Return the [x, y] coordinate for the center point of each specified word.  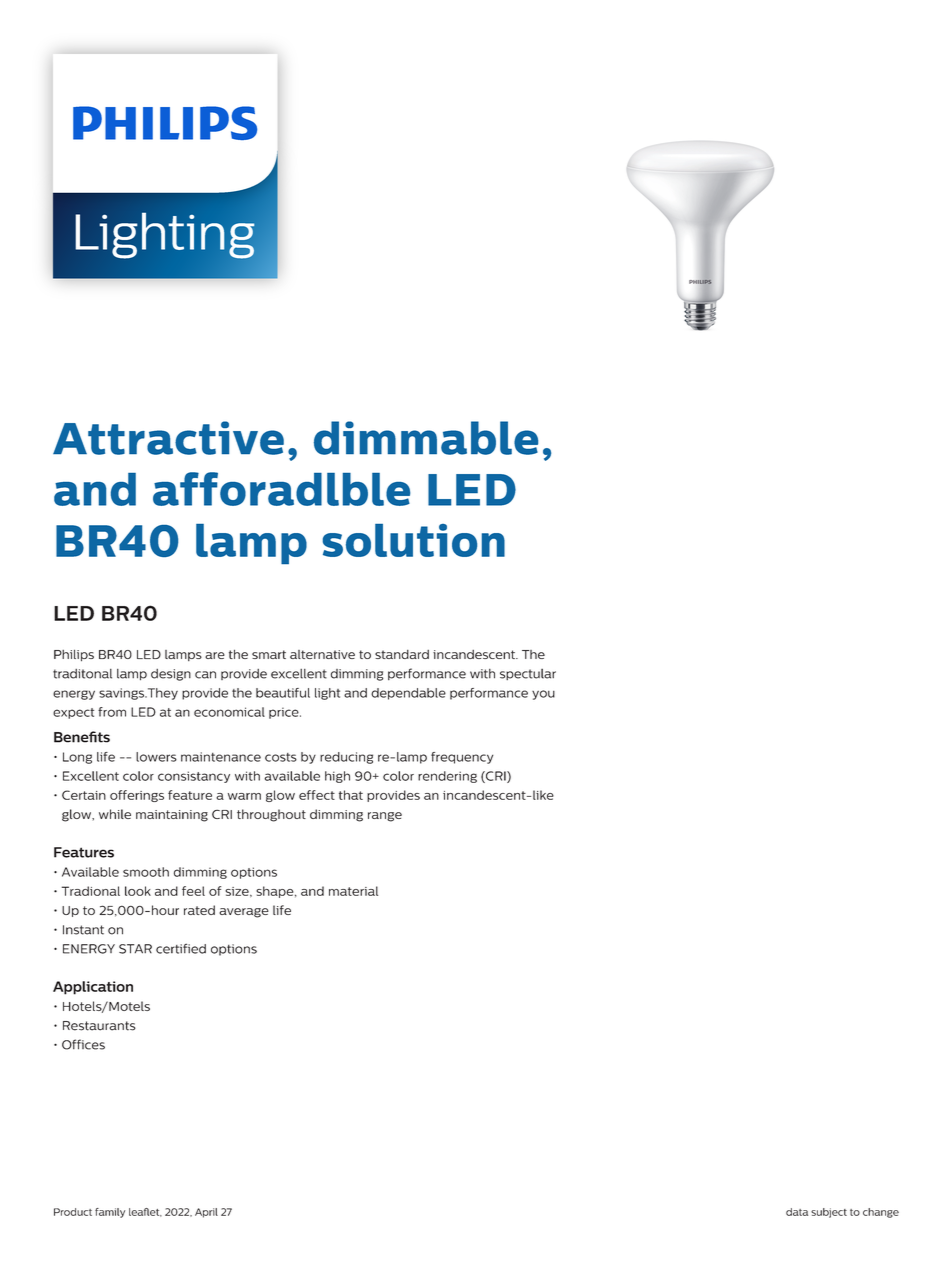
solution [414, 540]
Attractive [168, 438]
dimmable [426, 438]
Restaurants [99, 1026]
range [385, 817]
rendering [447, 777]
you [543, 695]
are [215, 655]
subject [829, 1213]
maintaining [172, 816]
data [797, 1212]
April [206, 1213]
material [353, 891]
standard [402, 654]
